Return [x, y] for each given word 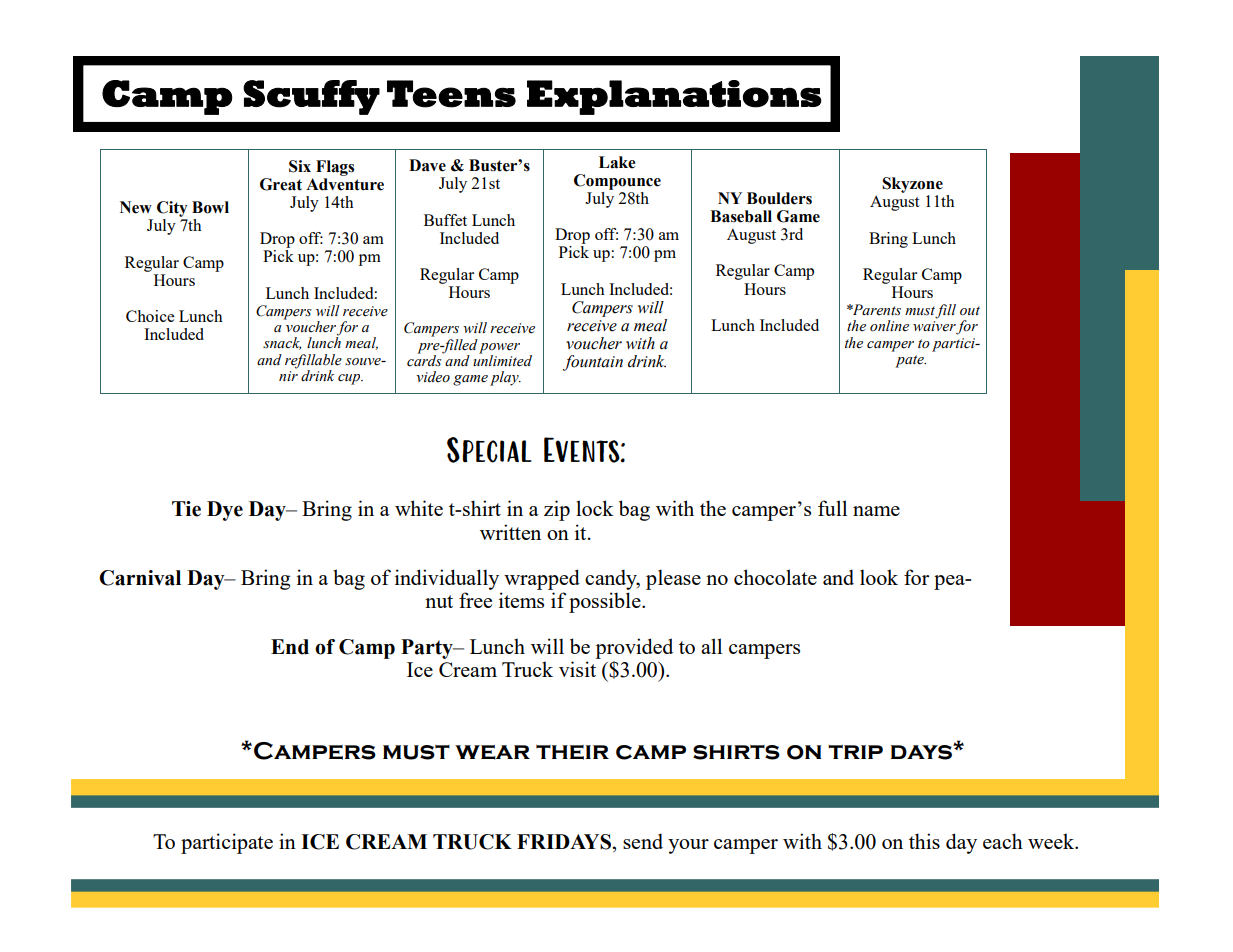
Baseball [741, 216]
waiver [935, 327]
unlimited [502, 360]
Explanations [674, 97]
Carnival [140, 578]
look [879, 577]
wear [492, 752]
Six [300, 166]
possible [606, 602]
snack [282, 343]
